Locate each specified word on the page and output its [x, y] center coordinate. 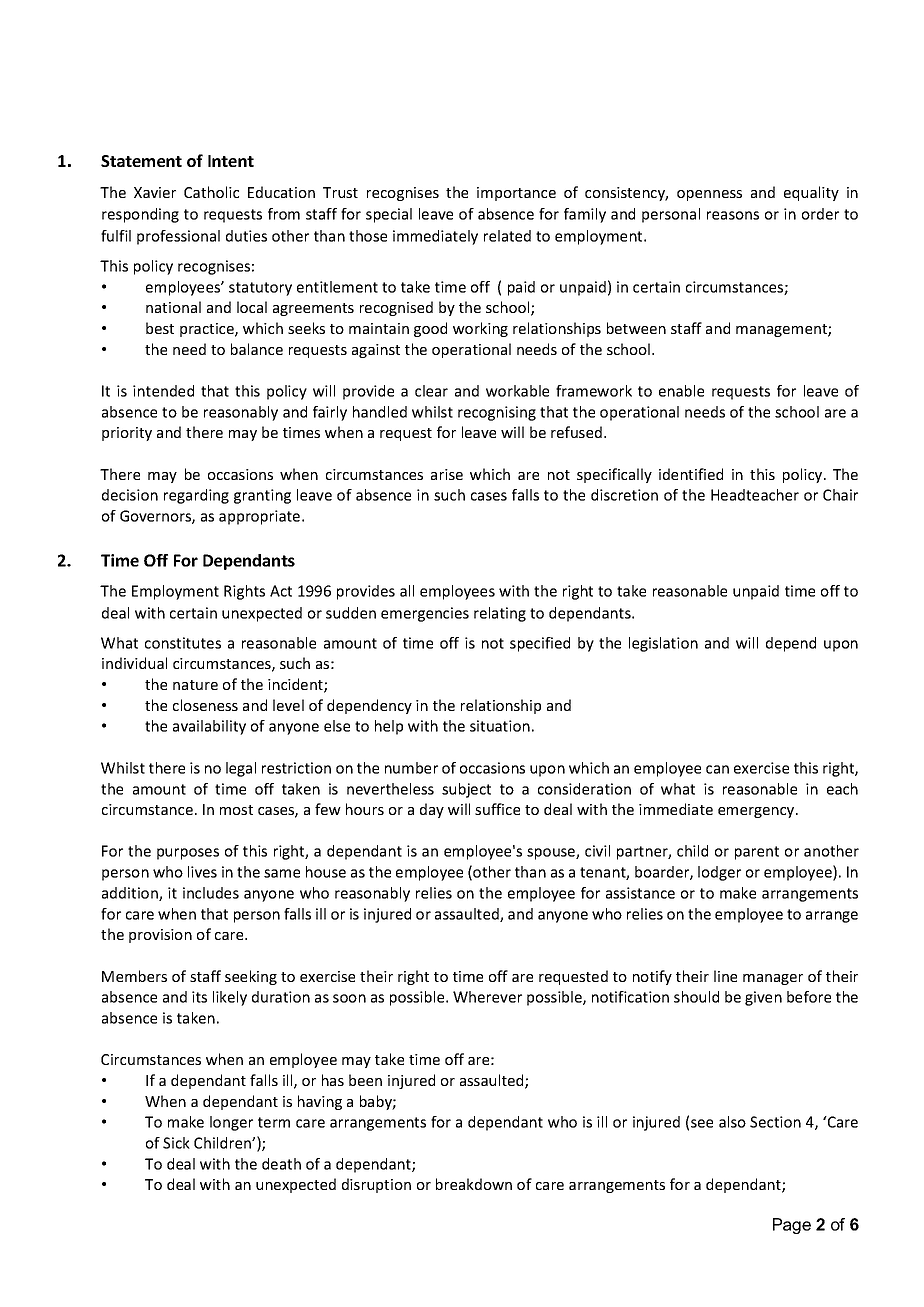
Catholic [211, 192]
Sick [176, 1143]
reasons [733, 215]
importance [516, 194]
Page [792, 1226]
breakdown [474, 1184]
